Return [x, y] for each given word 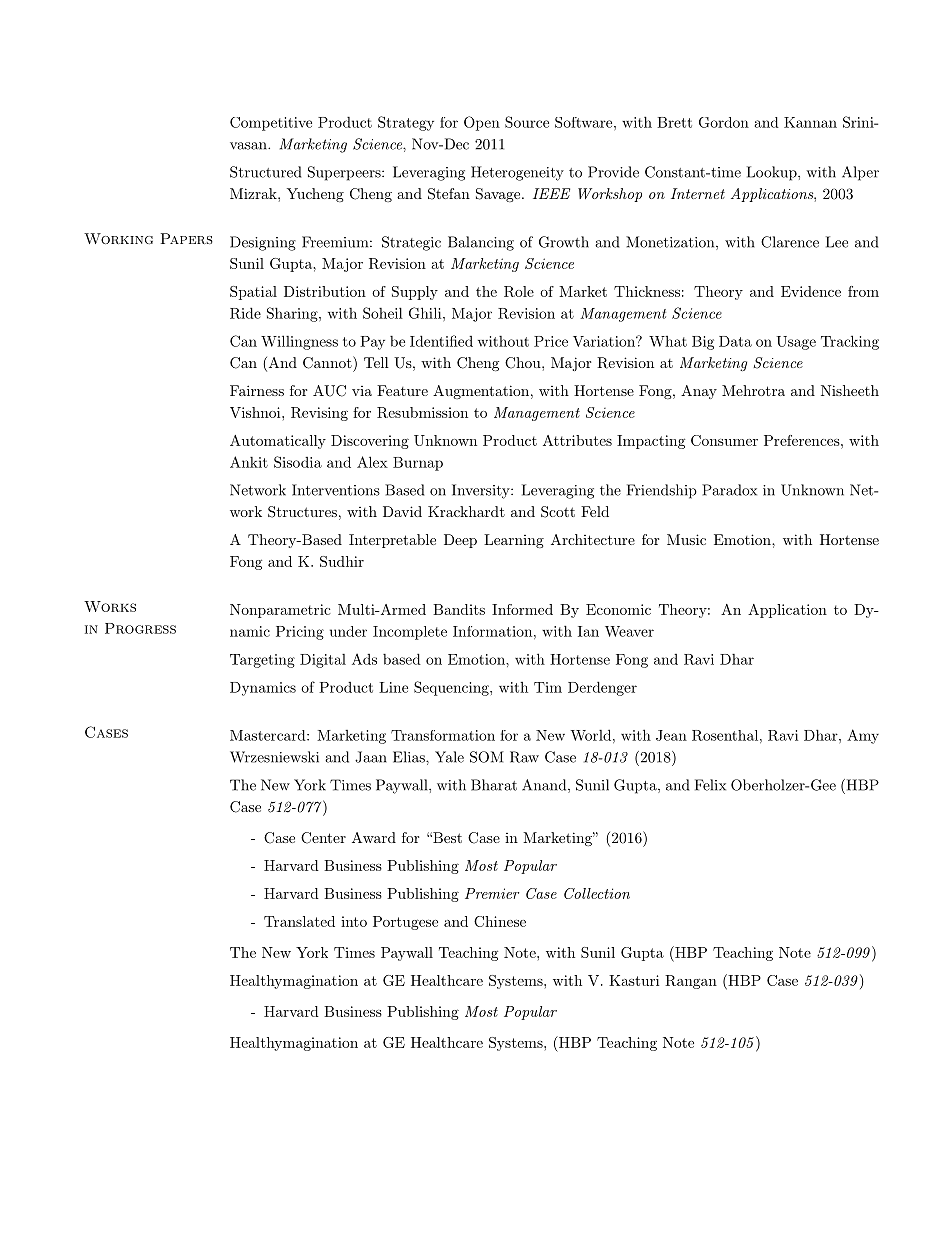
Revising [319, 414]
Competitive [271, 124]
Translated [299, 921]
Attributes [577, 440]
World [591, 735]
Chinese [500, 921]
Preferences [802, 440]
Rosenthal [725, 735]
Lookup [772, 173]
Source [527, 122]
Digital [323, 661]
